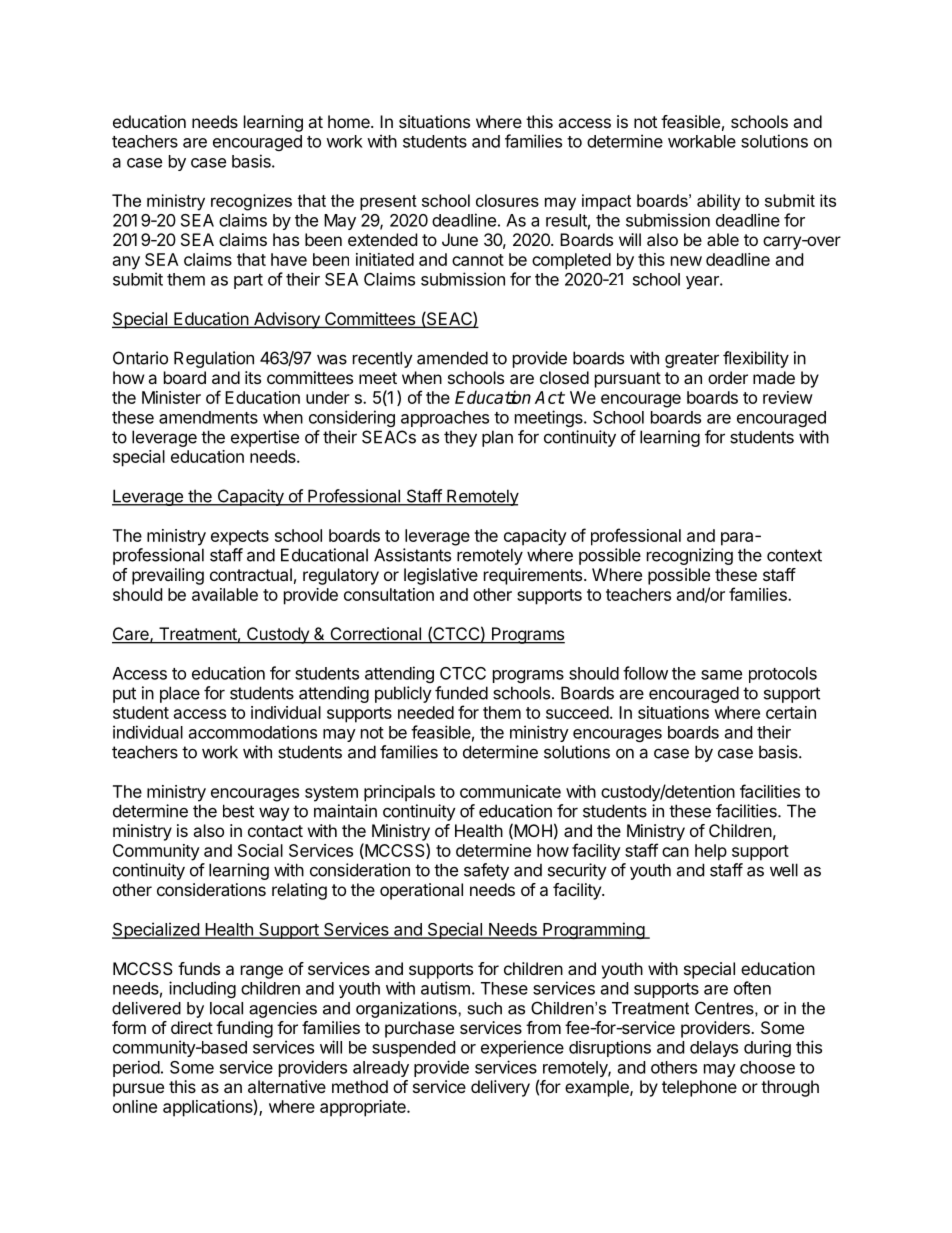 The width and height of the page is (952, 1233). I want to click on review, so click(788, 397).
